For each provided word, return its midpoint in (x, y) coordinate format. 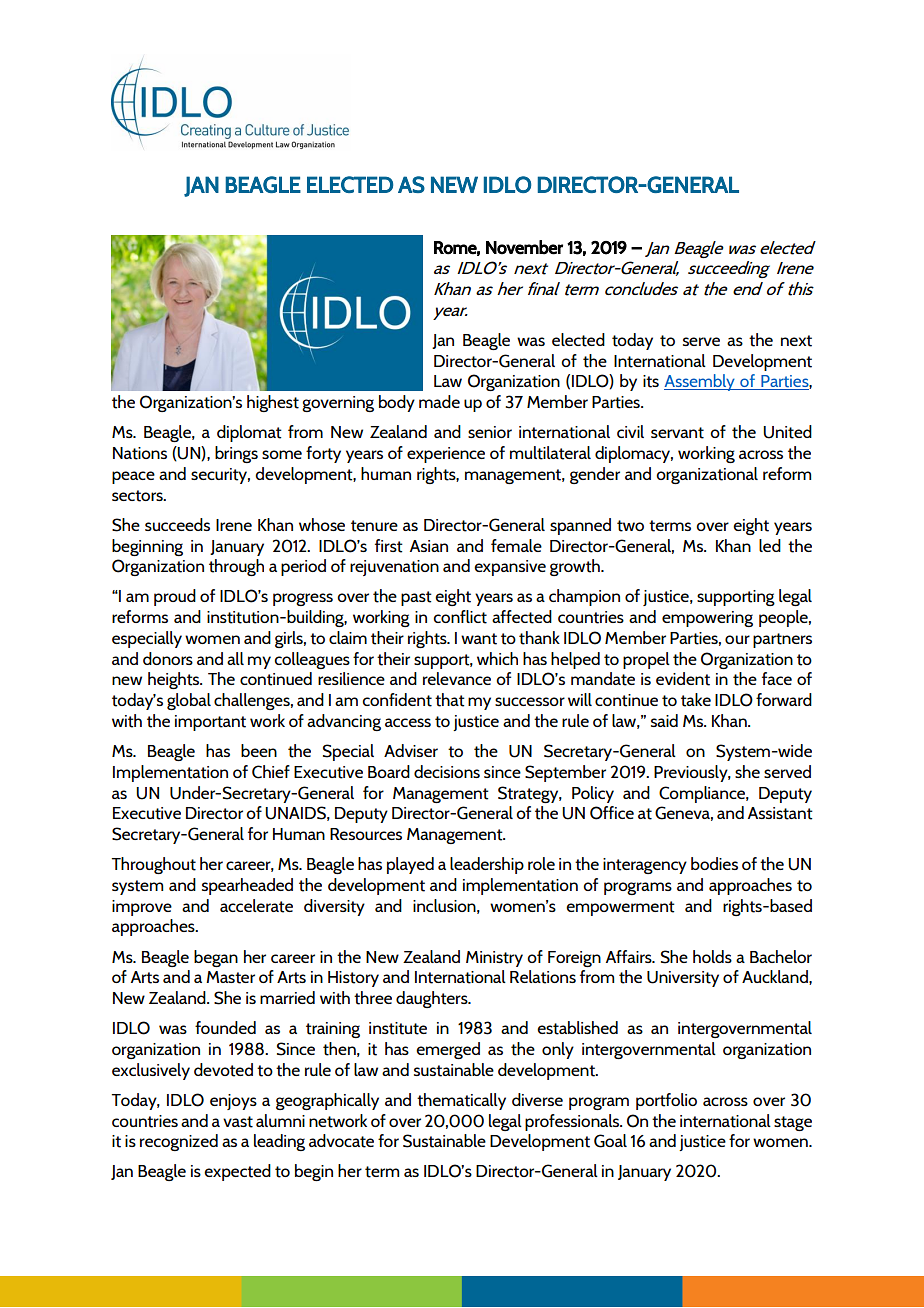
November (524, 247)
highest (273, 403)
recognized (179, 1142)
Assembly (700, 382)
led (770, 545)
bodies (714, 863)
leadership (487, 865)
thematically (461, 1101)
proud (175, 597)
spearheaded (247, 886)
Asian (429, 546)
